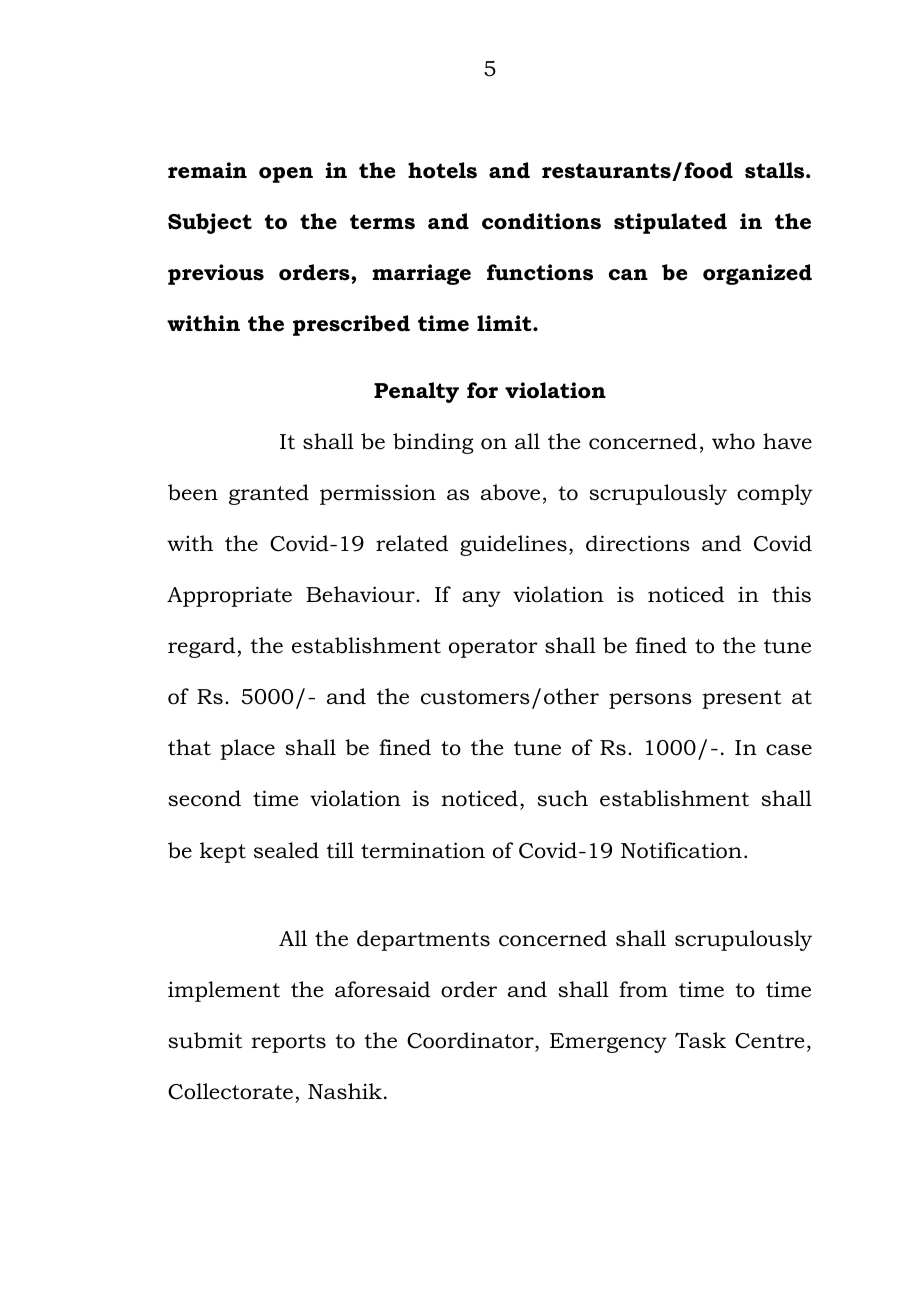 This page has height=1308, width=924. I want to click on comply, so click(775, 494).
